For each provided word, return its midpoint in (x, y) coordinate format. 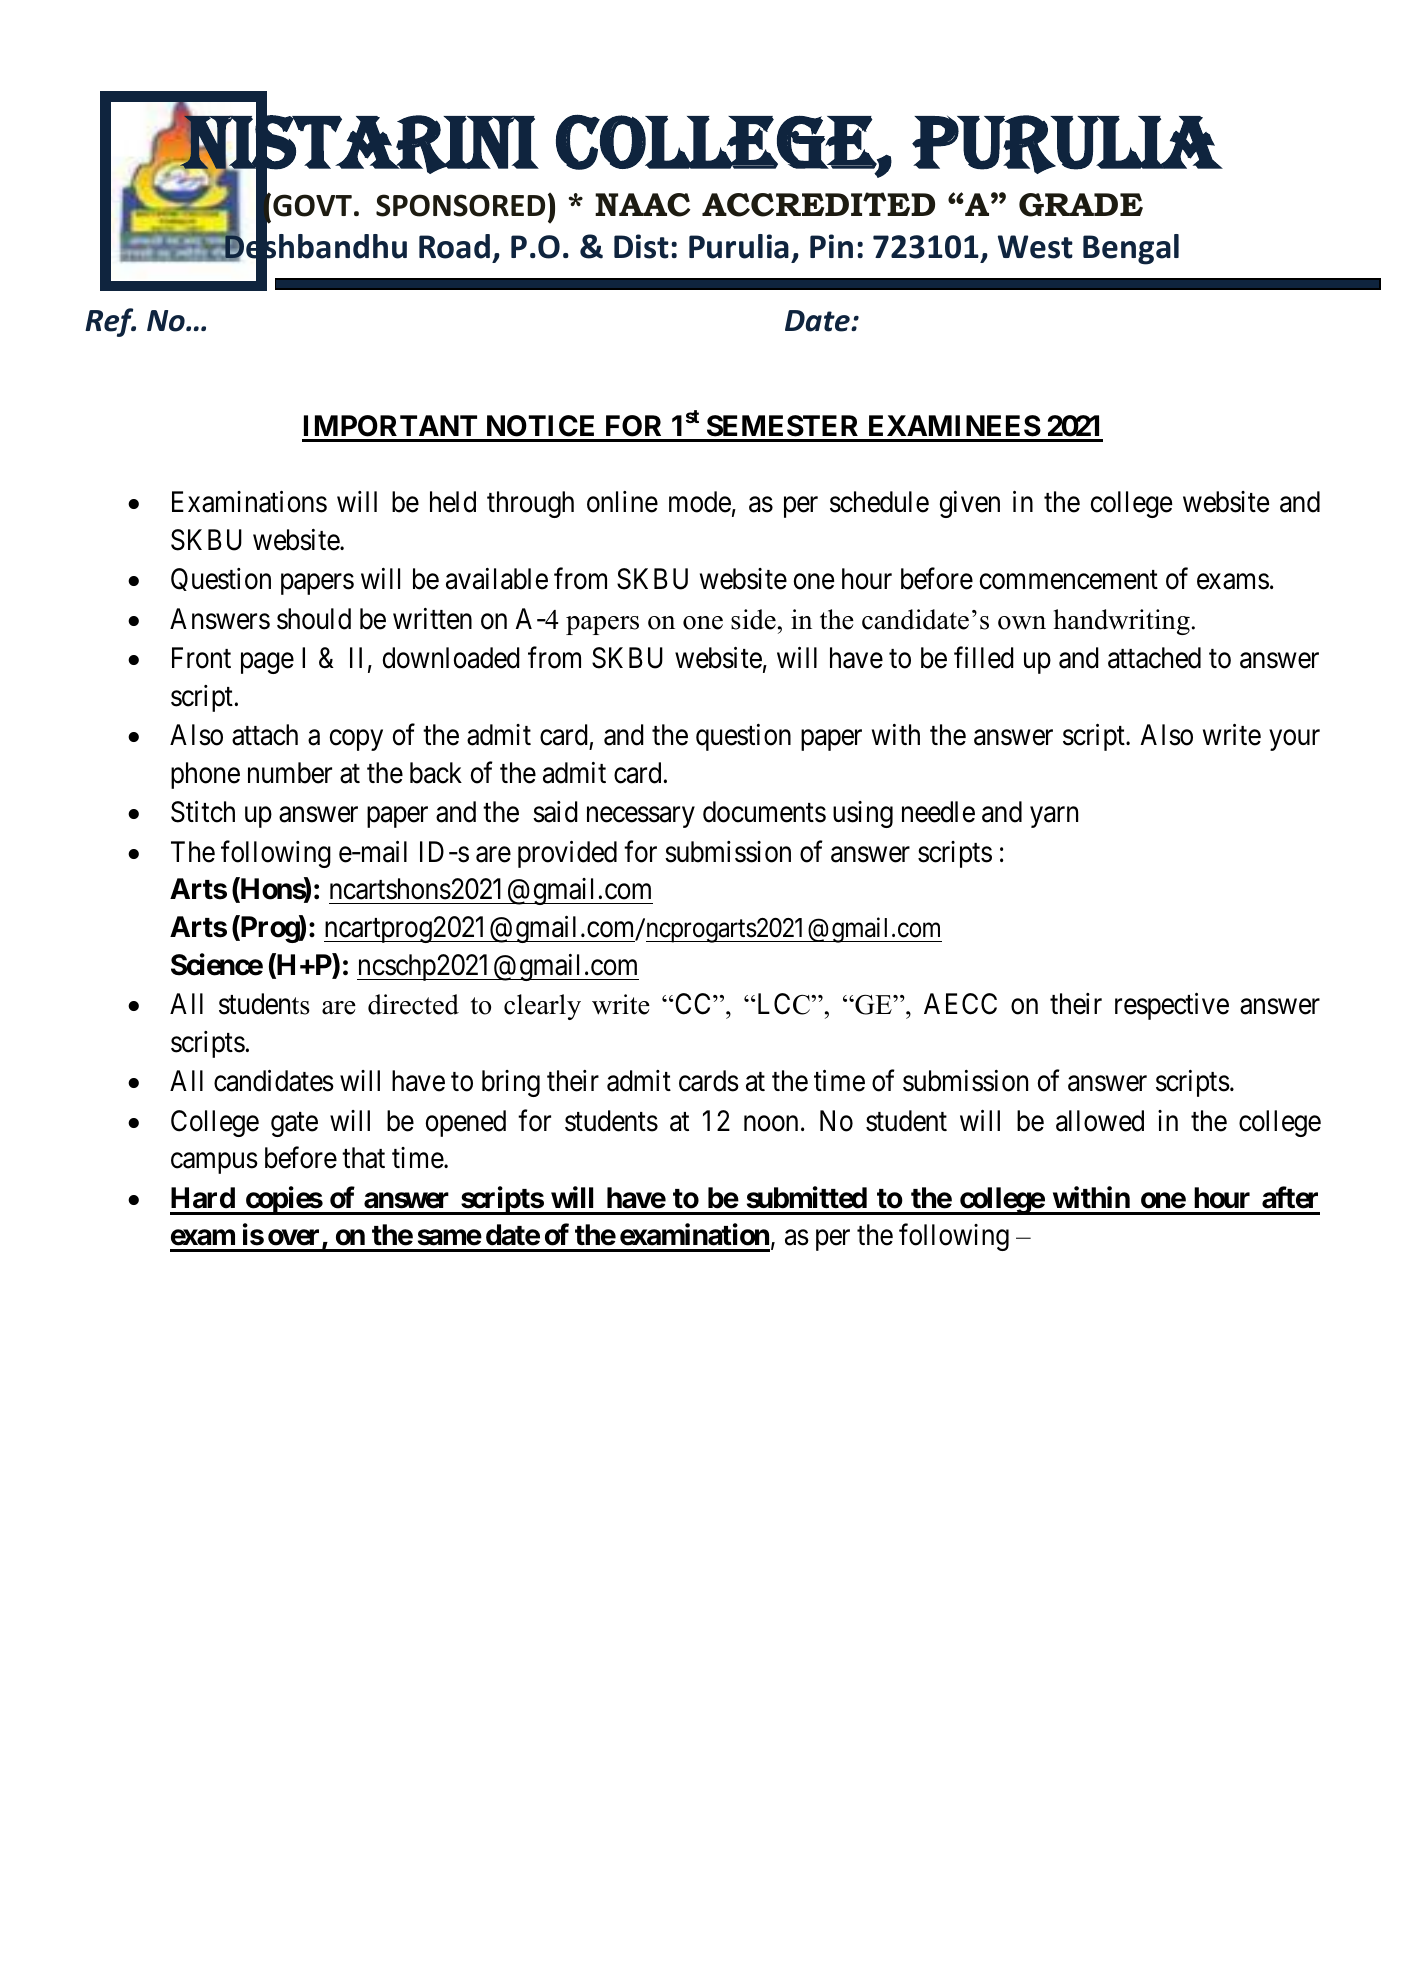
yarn (1054, 817)
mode (700, 502)
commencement (1069, 580)
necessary (641, 817)
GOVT (312, 205)
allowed (1100, 1121)
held (453, 502)
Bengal (1131, 249)
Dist (641, 246)
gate (294, 1124)
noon (771, 1124)
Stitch (203, 812)
